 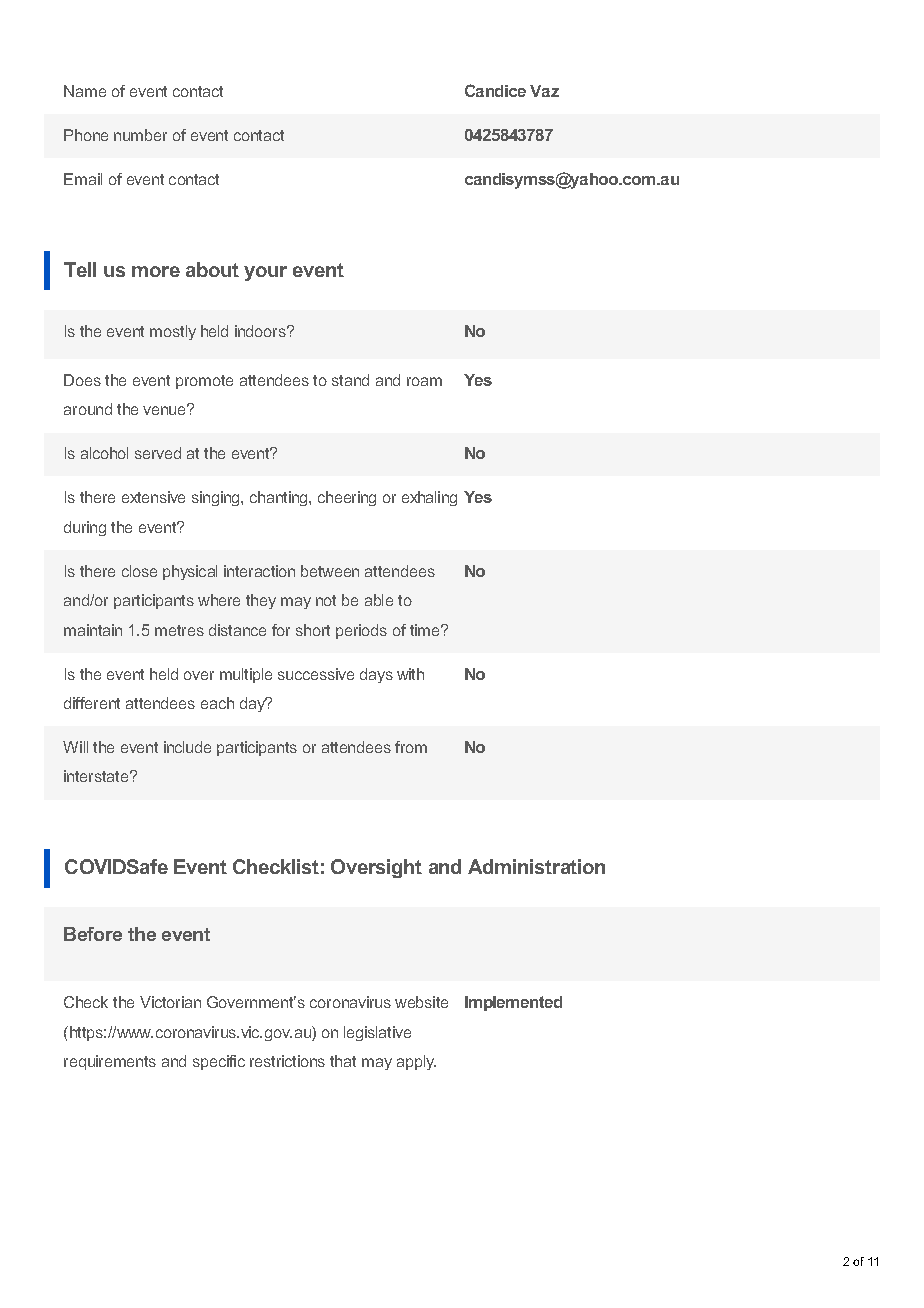 I want to click on number, so click(x=140, y=135).
